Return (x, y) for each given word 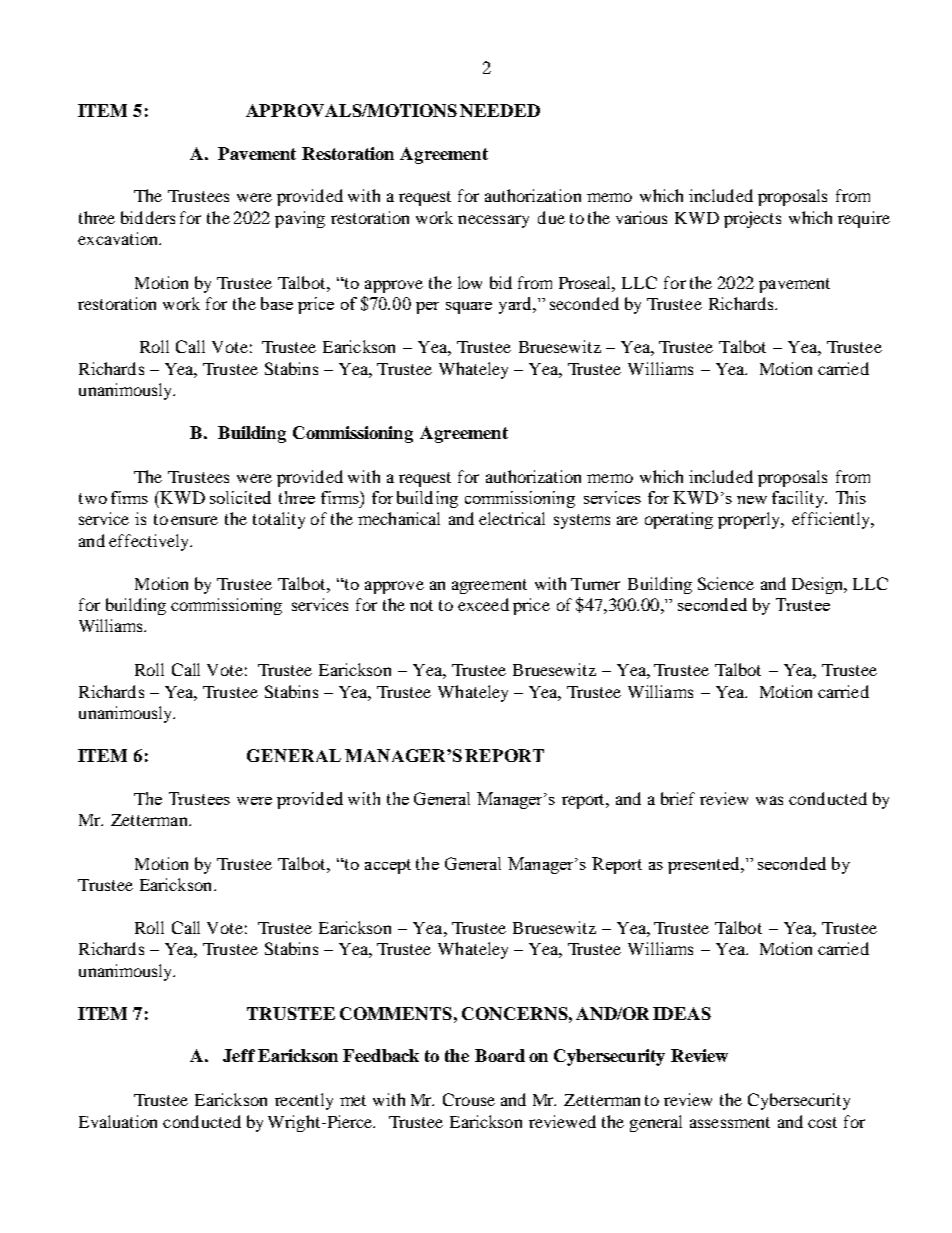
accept (388, 866)
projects (752, 219)
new (752, 500)
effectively (150, 542)
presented (705, 865)
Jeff (239, 1055)
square (469, 308)
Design (819, 585)
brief (678, 798)
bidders (148, 217)
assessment (730, 1122)
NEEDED (500, 110)
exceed (483, 604)
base (277, 303)
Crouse (469, 1099)
